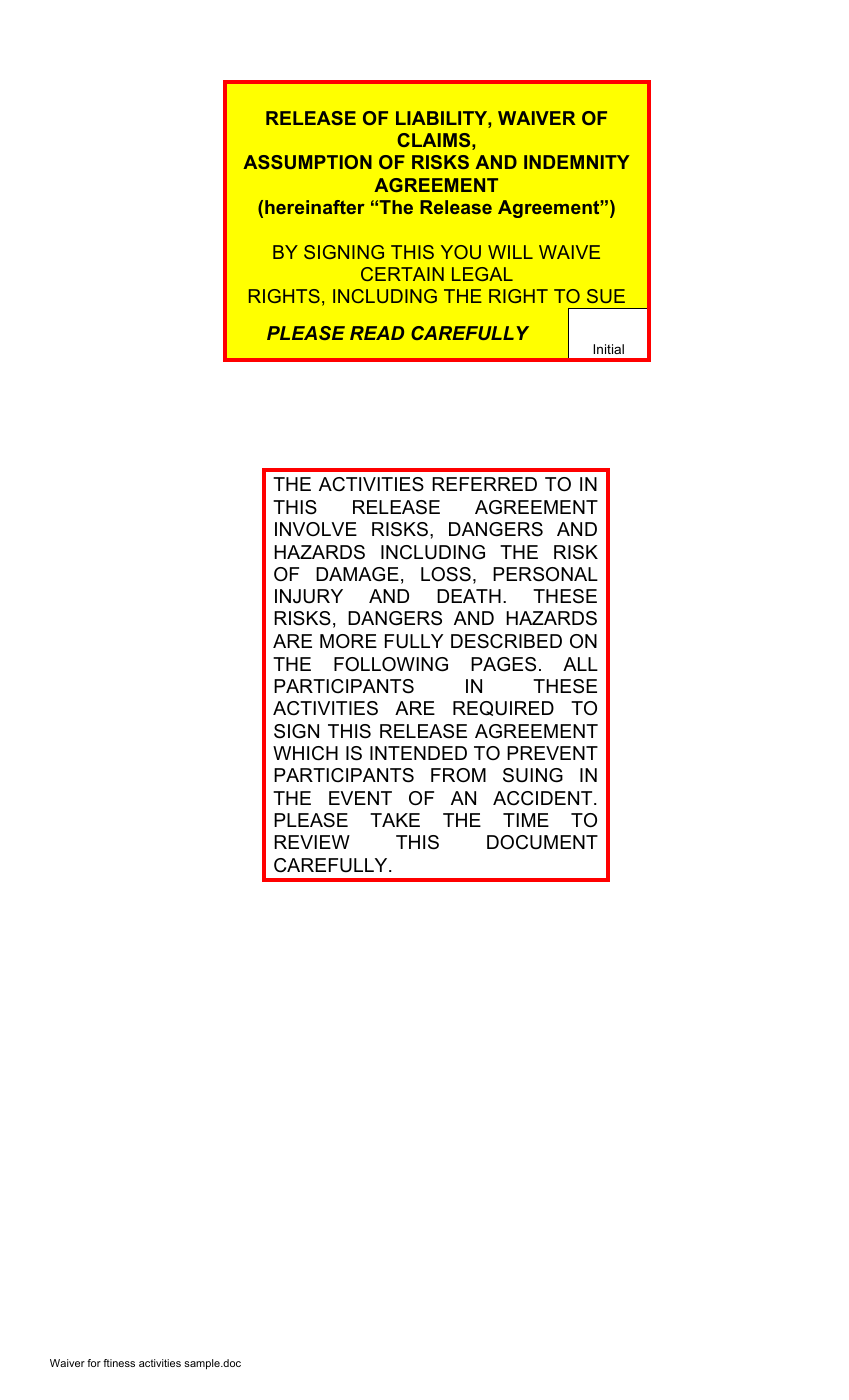  What do you see at coordinates (307, 162) in the screenshot?
I see `ASSUMPTION` at bounding box center [307, 162].
